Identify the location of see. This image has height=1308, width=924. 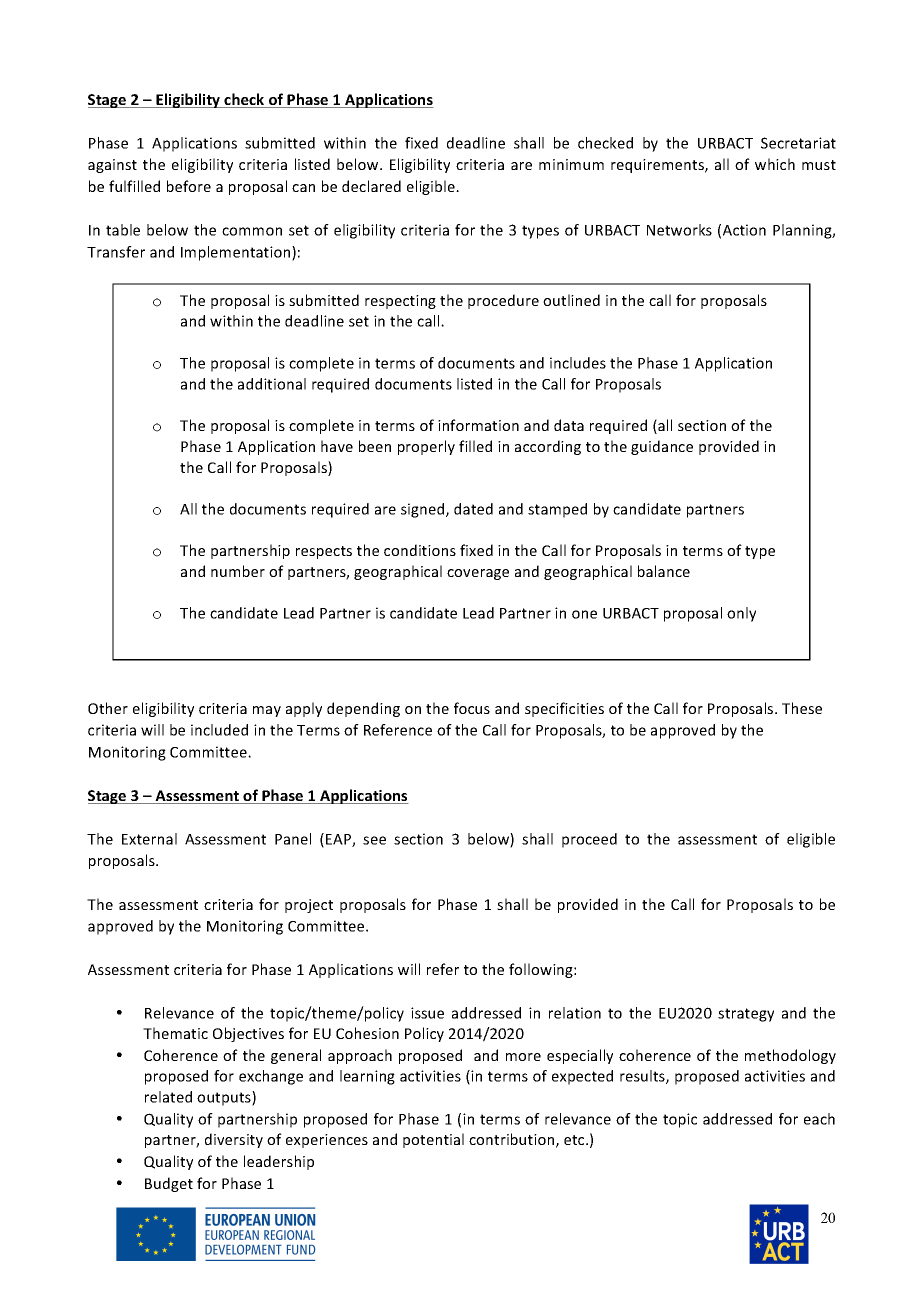
(374, 840).
